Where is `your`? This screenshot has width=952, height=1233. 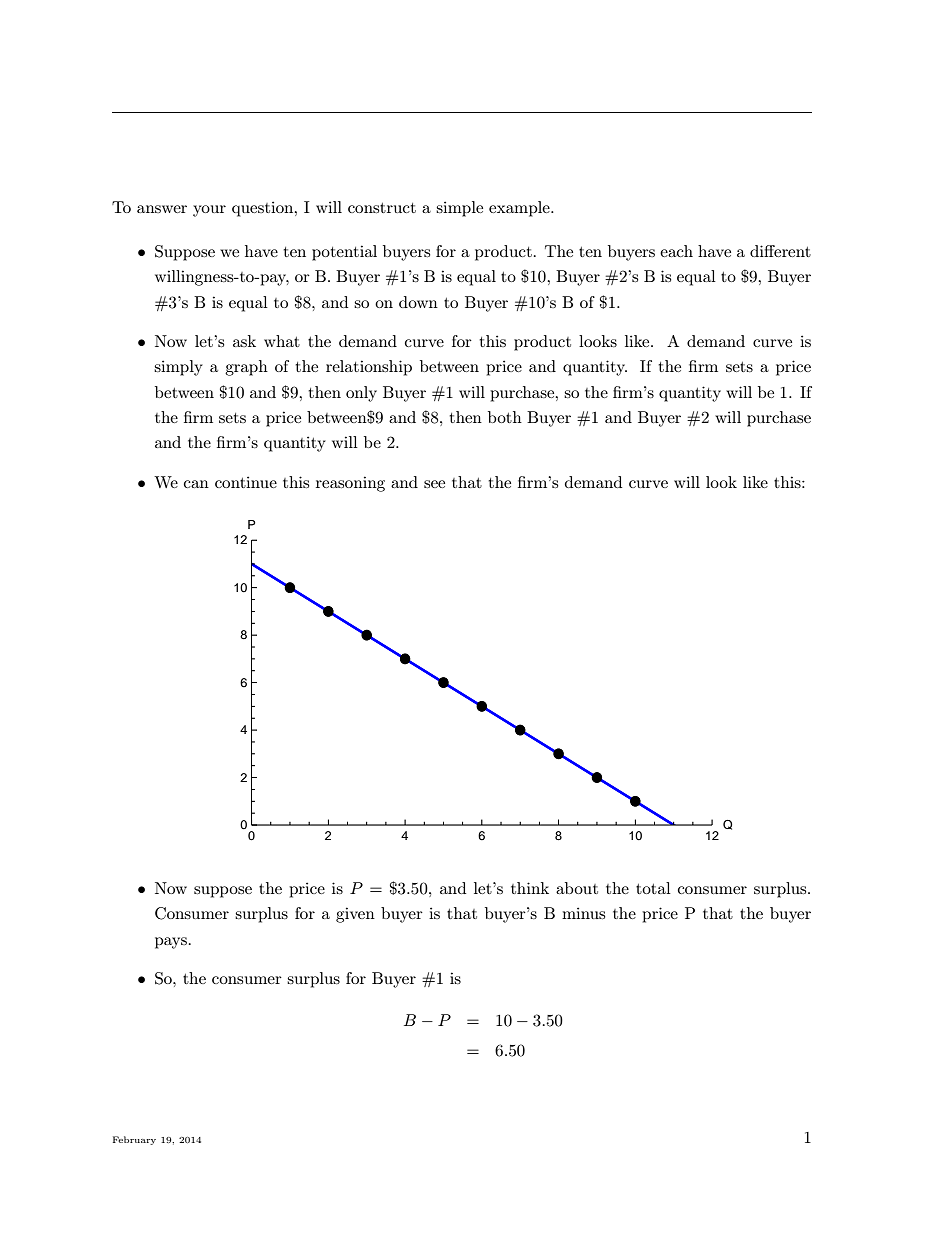 your is located at coordinates (209, 211).
